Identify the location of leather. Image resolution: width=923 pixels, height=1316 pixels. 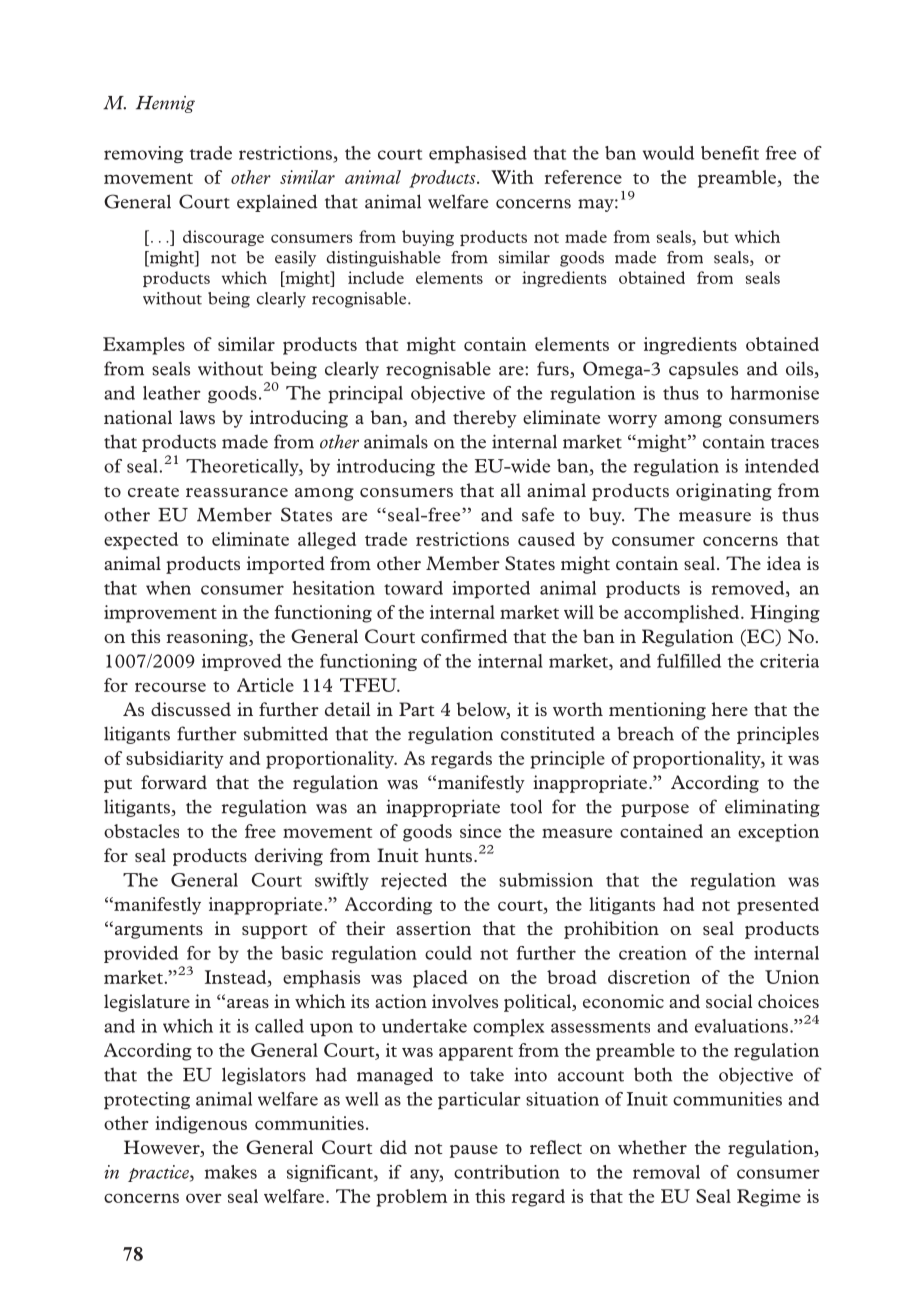
(172, 393).
